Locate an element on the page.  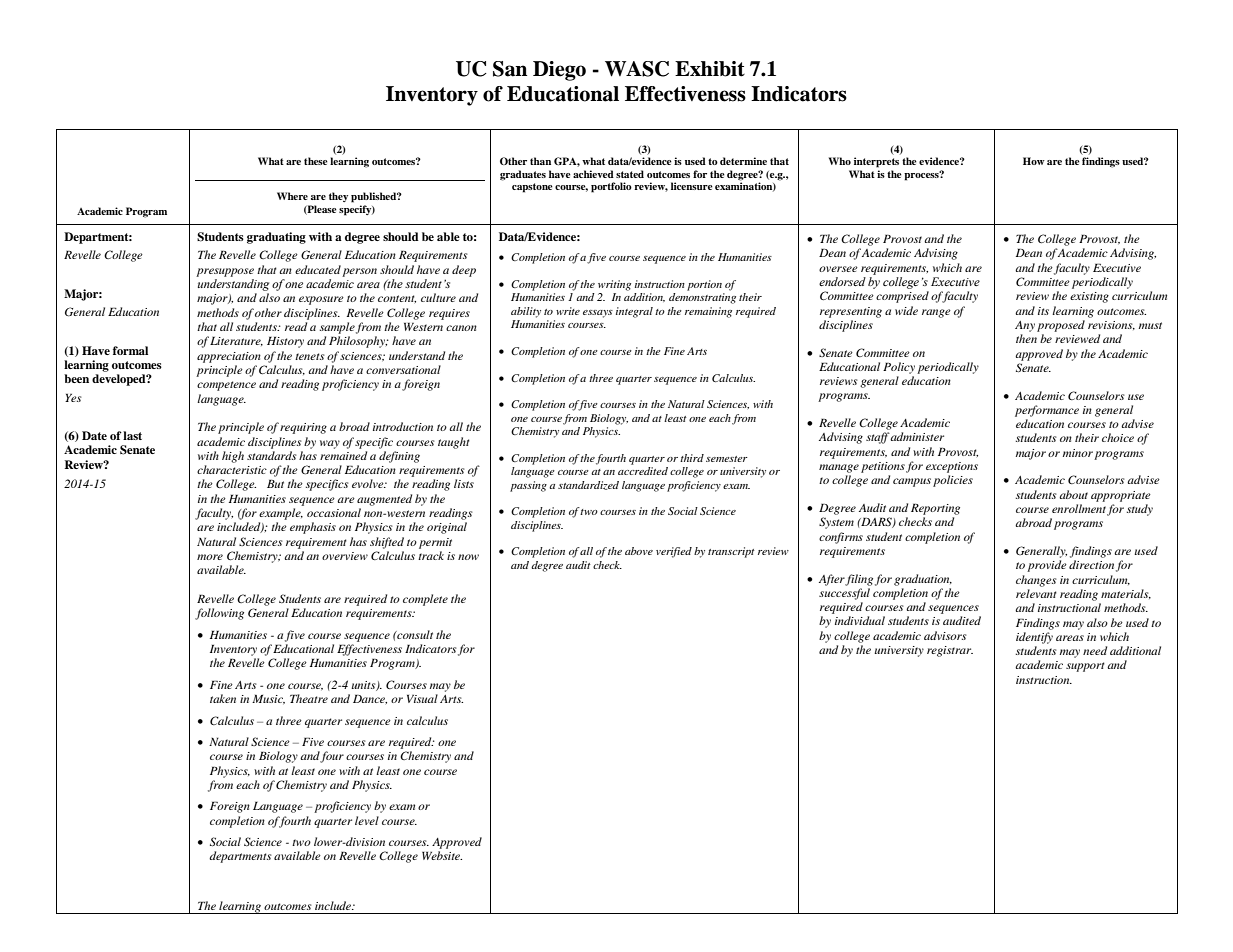
minor is located at coordinates (1078, 453).
